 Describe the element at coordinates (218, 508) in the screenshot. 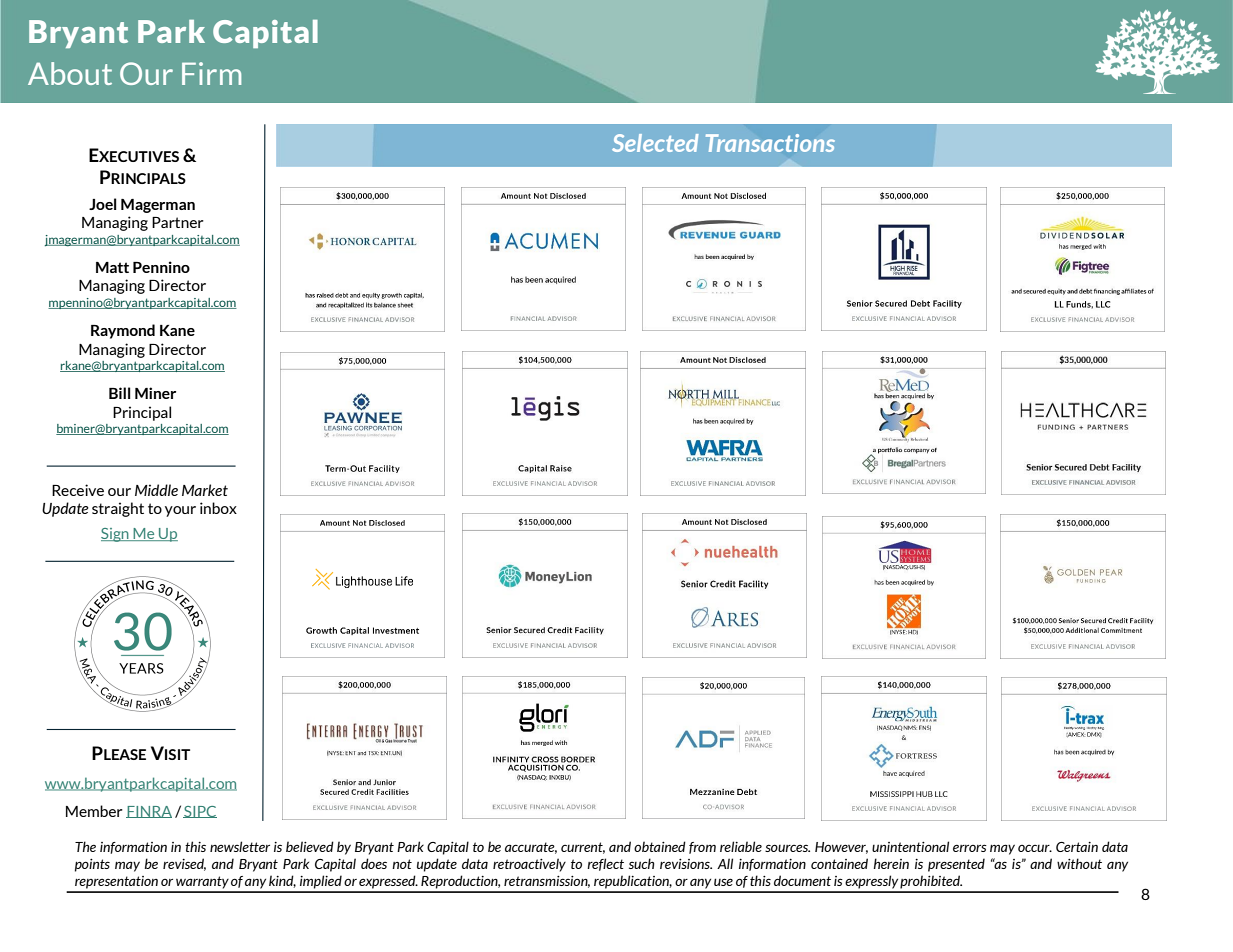

I see `inbox` at that location.
